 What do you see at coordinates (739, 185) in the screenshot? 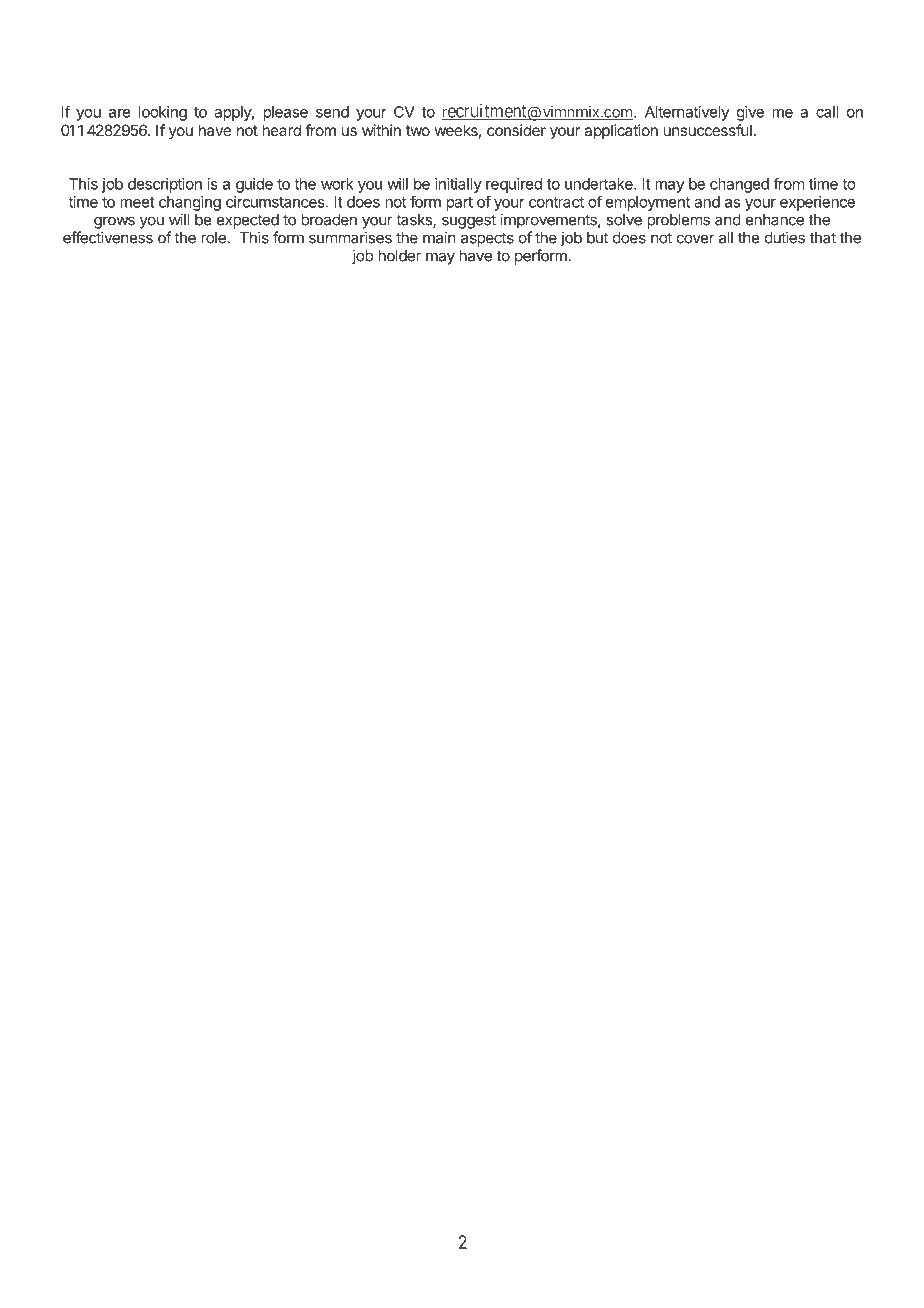
I see `changed` at bounding box center [739, 185].
